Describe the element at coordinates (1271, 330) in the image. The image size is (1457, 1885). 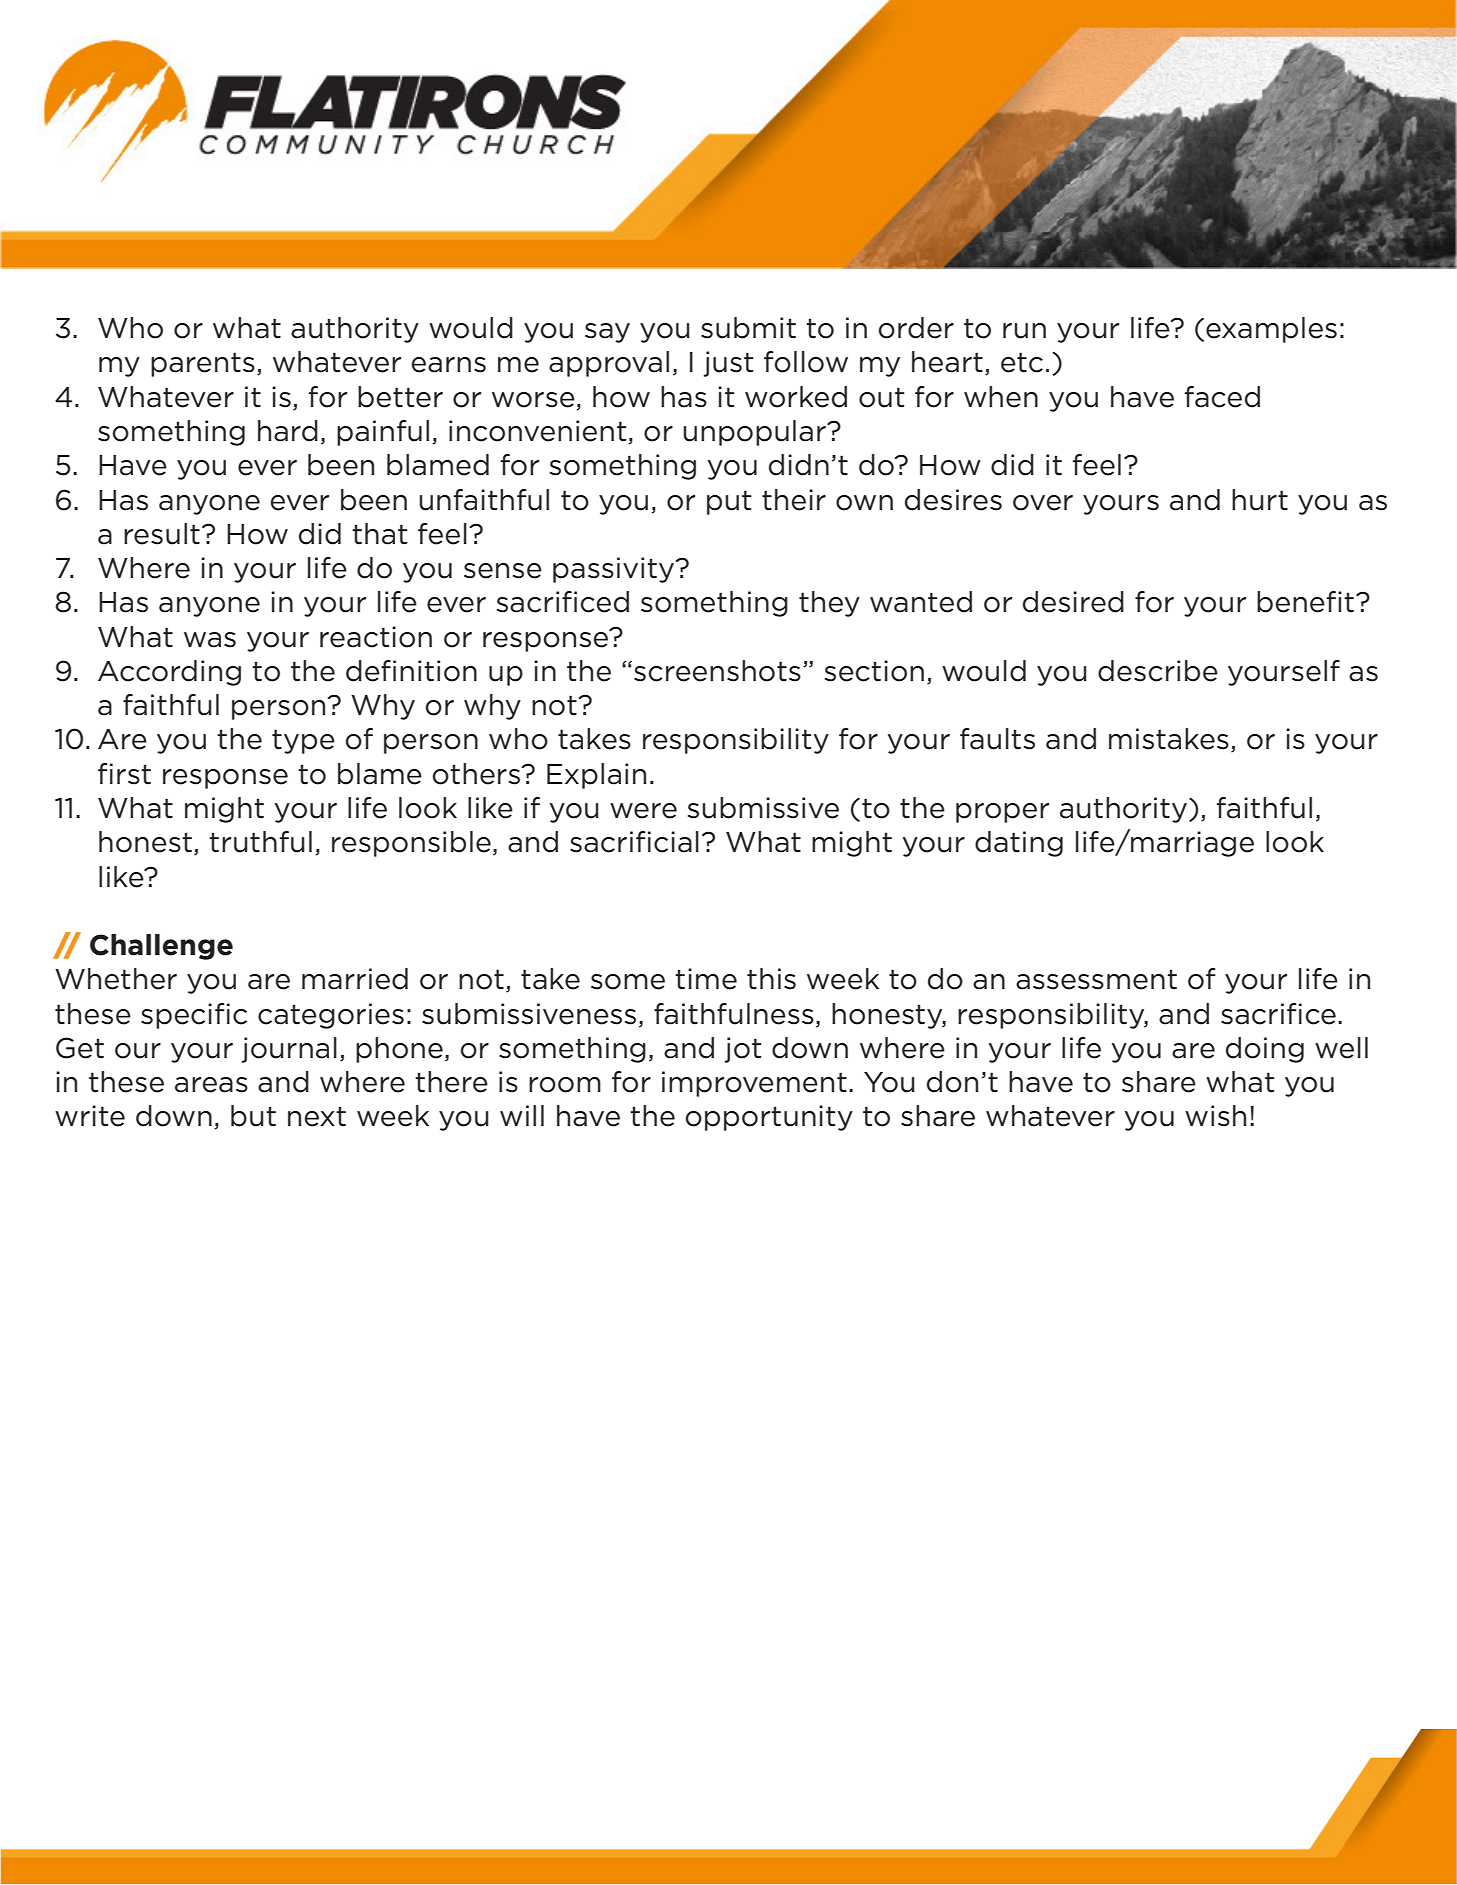
I see `examples` at that location.
